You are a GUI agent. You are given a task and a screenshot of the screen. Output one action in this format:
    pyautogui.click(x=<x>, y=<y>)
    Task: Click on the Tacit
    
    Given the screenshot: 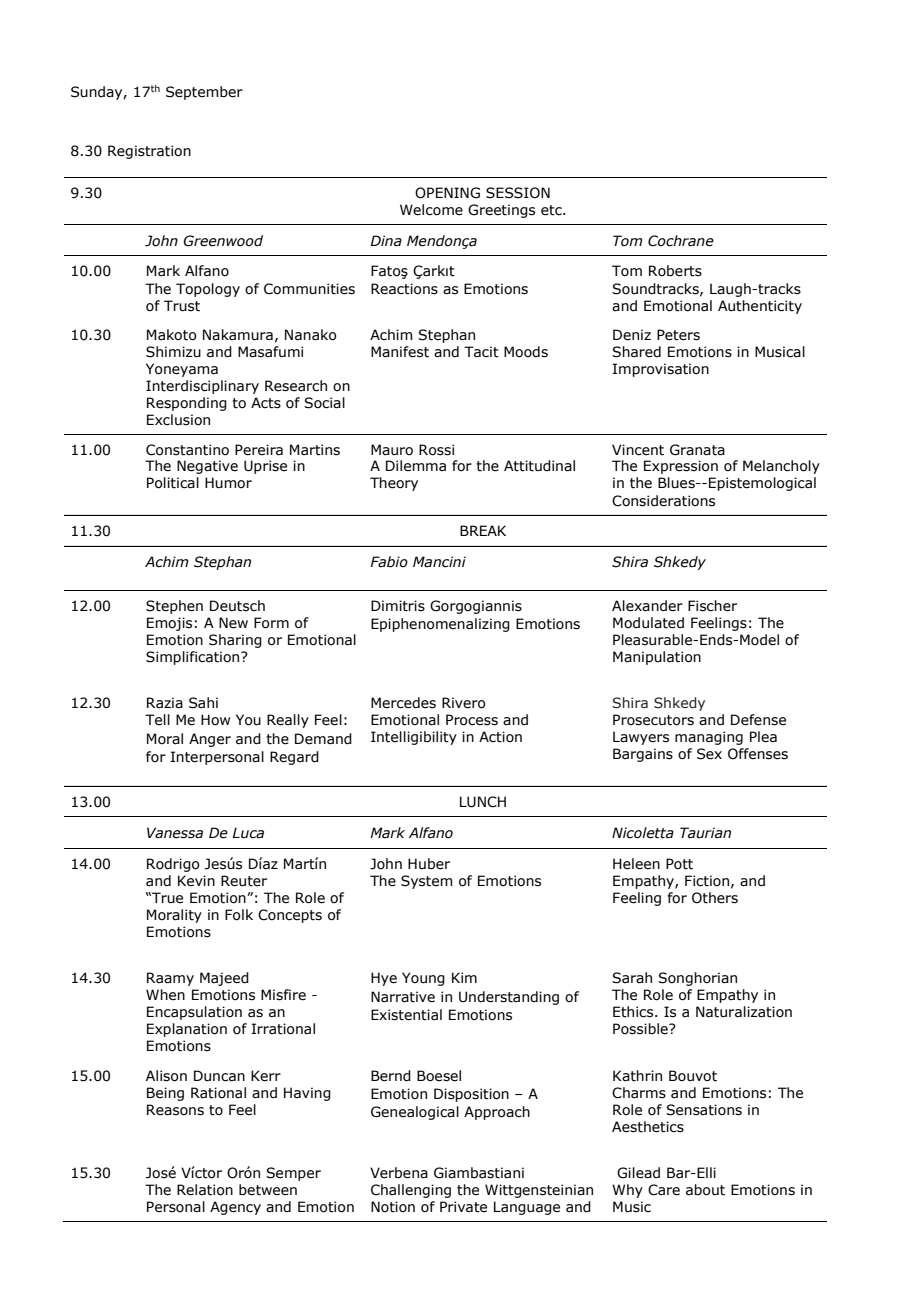 What is the action you would take?
    pyautogui.click(x=481, y=352)
